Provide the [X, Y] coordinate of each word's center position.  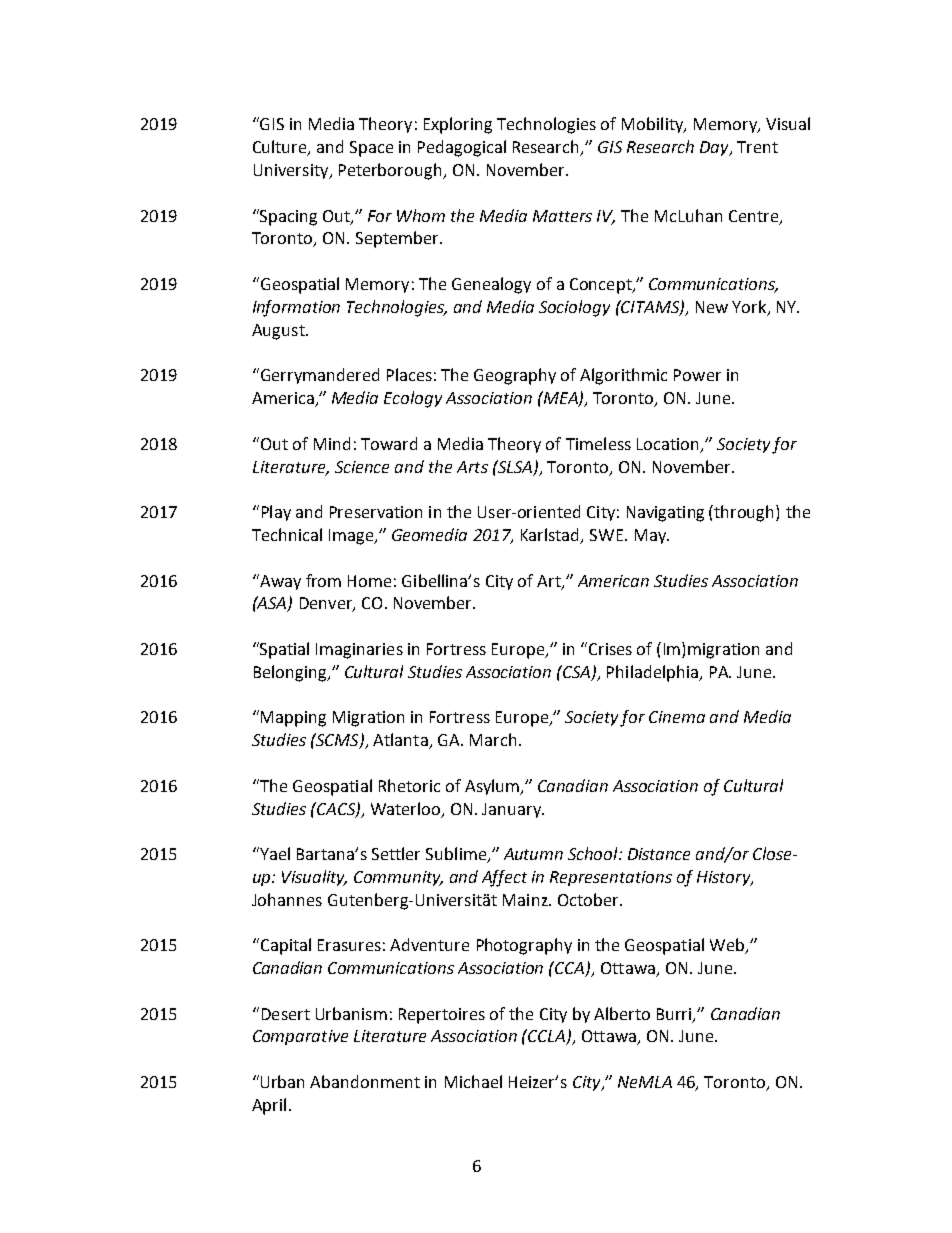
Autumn [533, 854]
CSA [577, 672]
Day [715, 148]
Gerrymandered [318, 376]
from [323, 580]
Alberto [622, 1013]
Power [697, 375]
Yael [274, 853]
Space [371, 149]
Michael [473, 1081]
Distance [659, 854]
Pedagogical [462, 148]
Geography [515, 376]
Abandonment [365, 1081]
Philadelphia [653, 673]
